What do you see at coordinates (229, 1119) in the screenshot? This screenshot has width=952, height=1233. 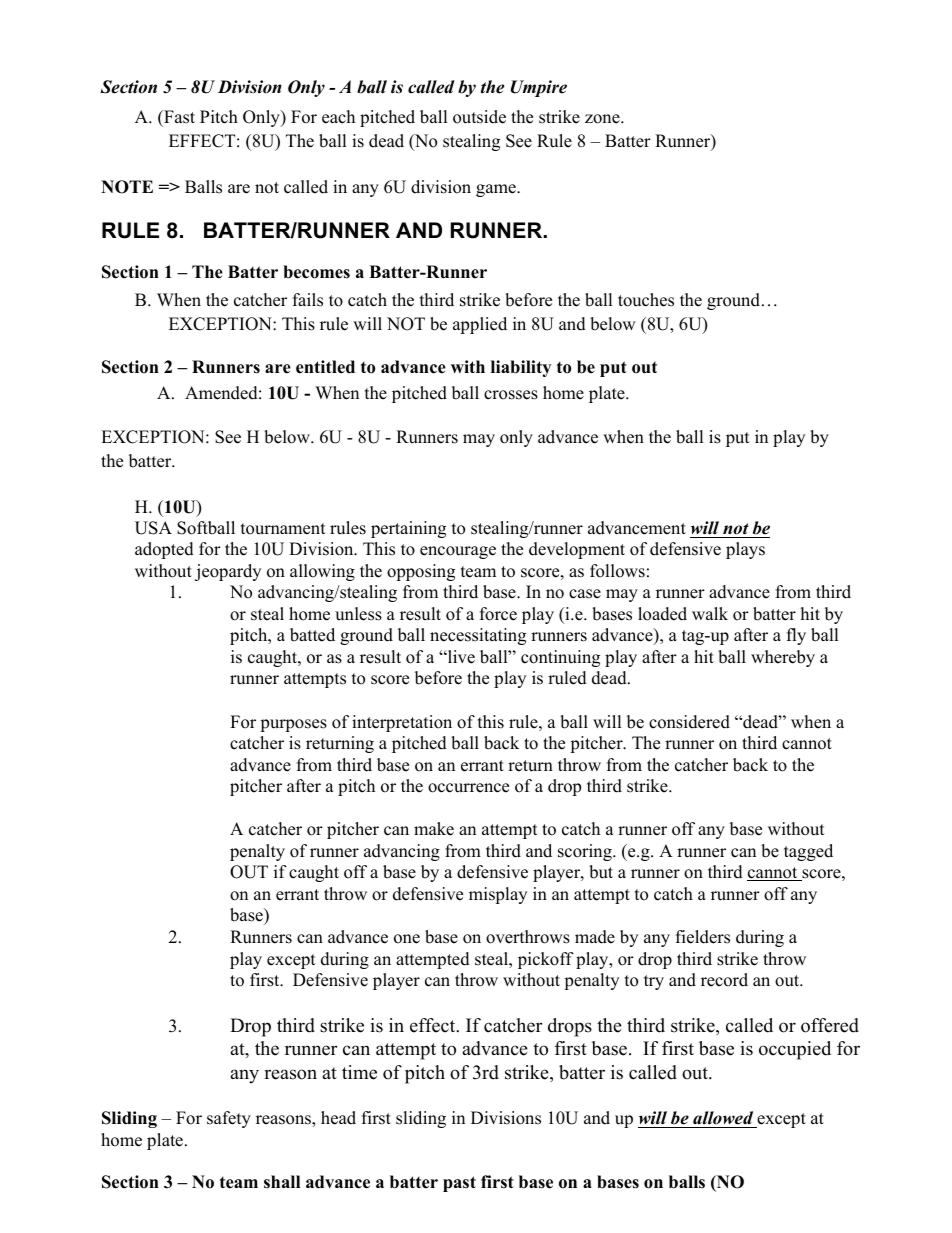 I see `safety` at bounding box center [229, 1119].
